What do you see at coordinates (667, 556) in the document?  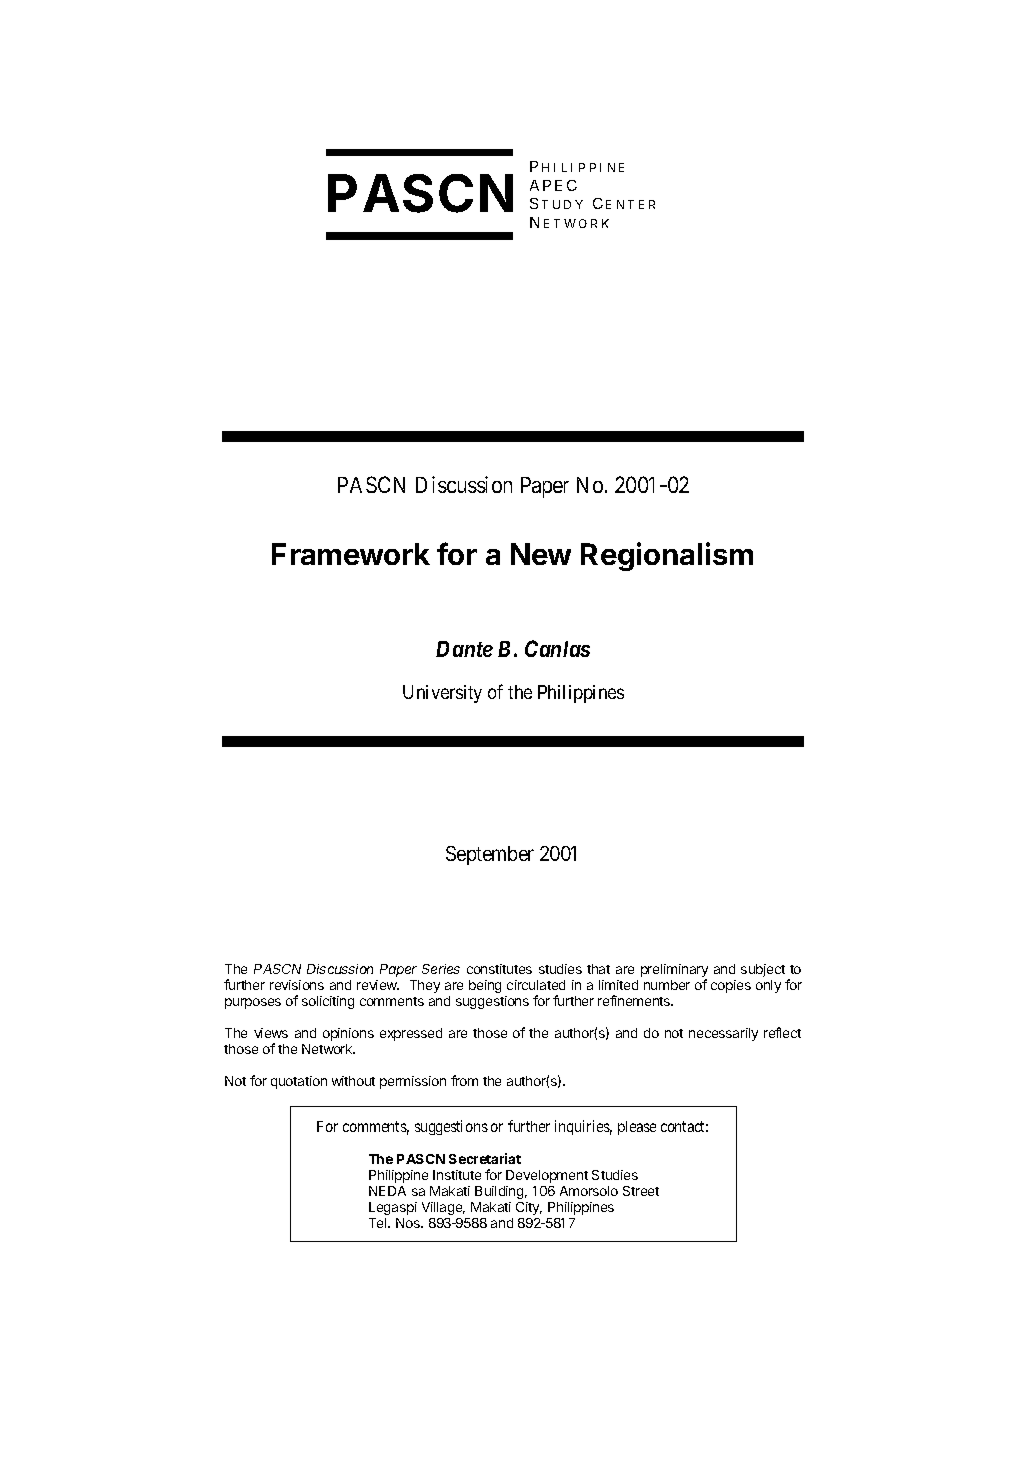 I see `Regionalism` at bounding box center [667, 556].
